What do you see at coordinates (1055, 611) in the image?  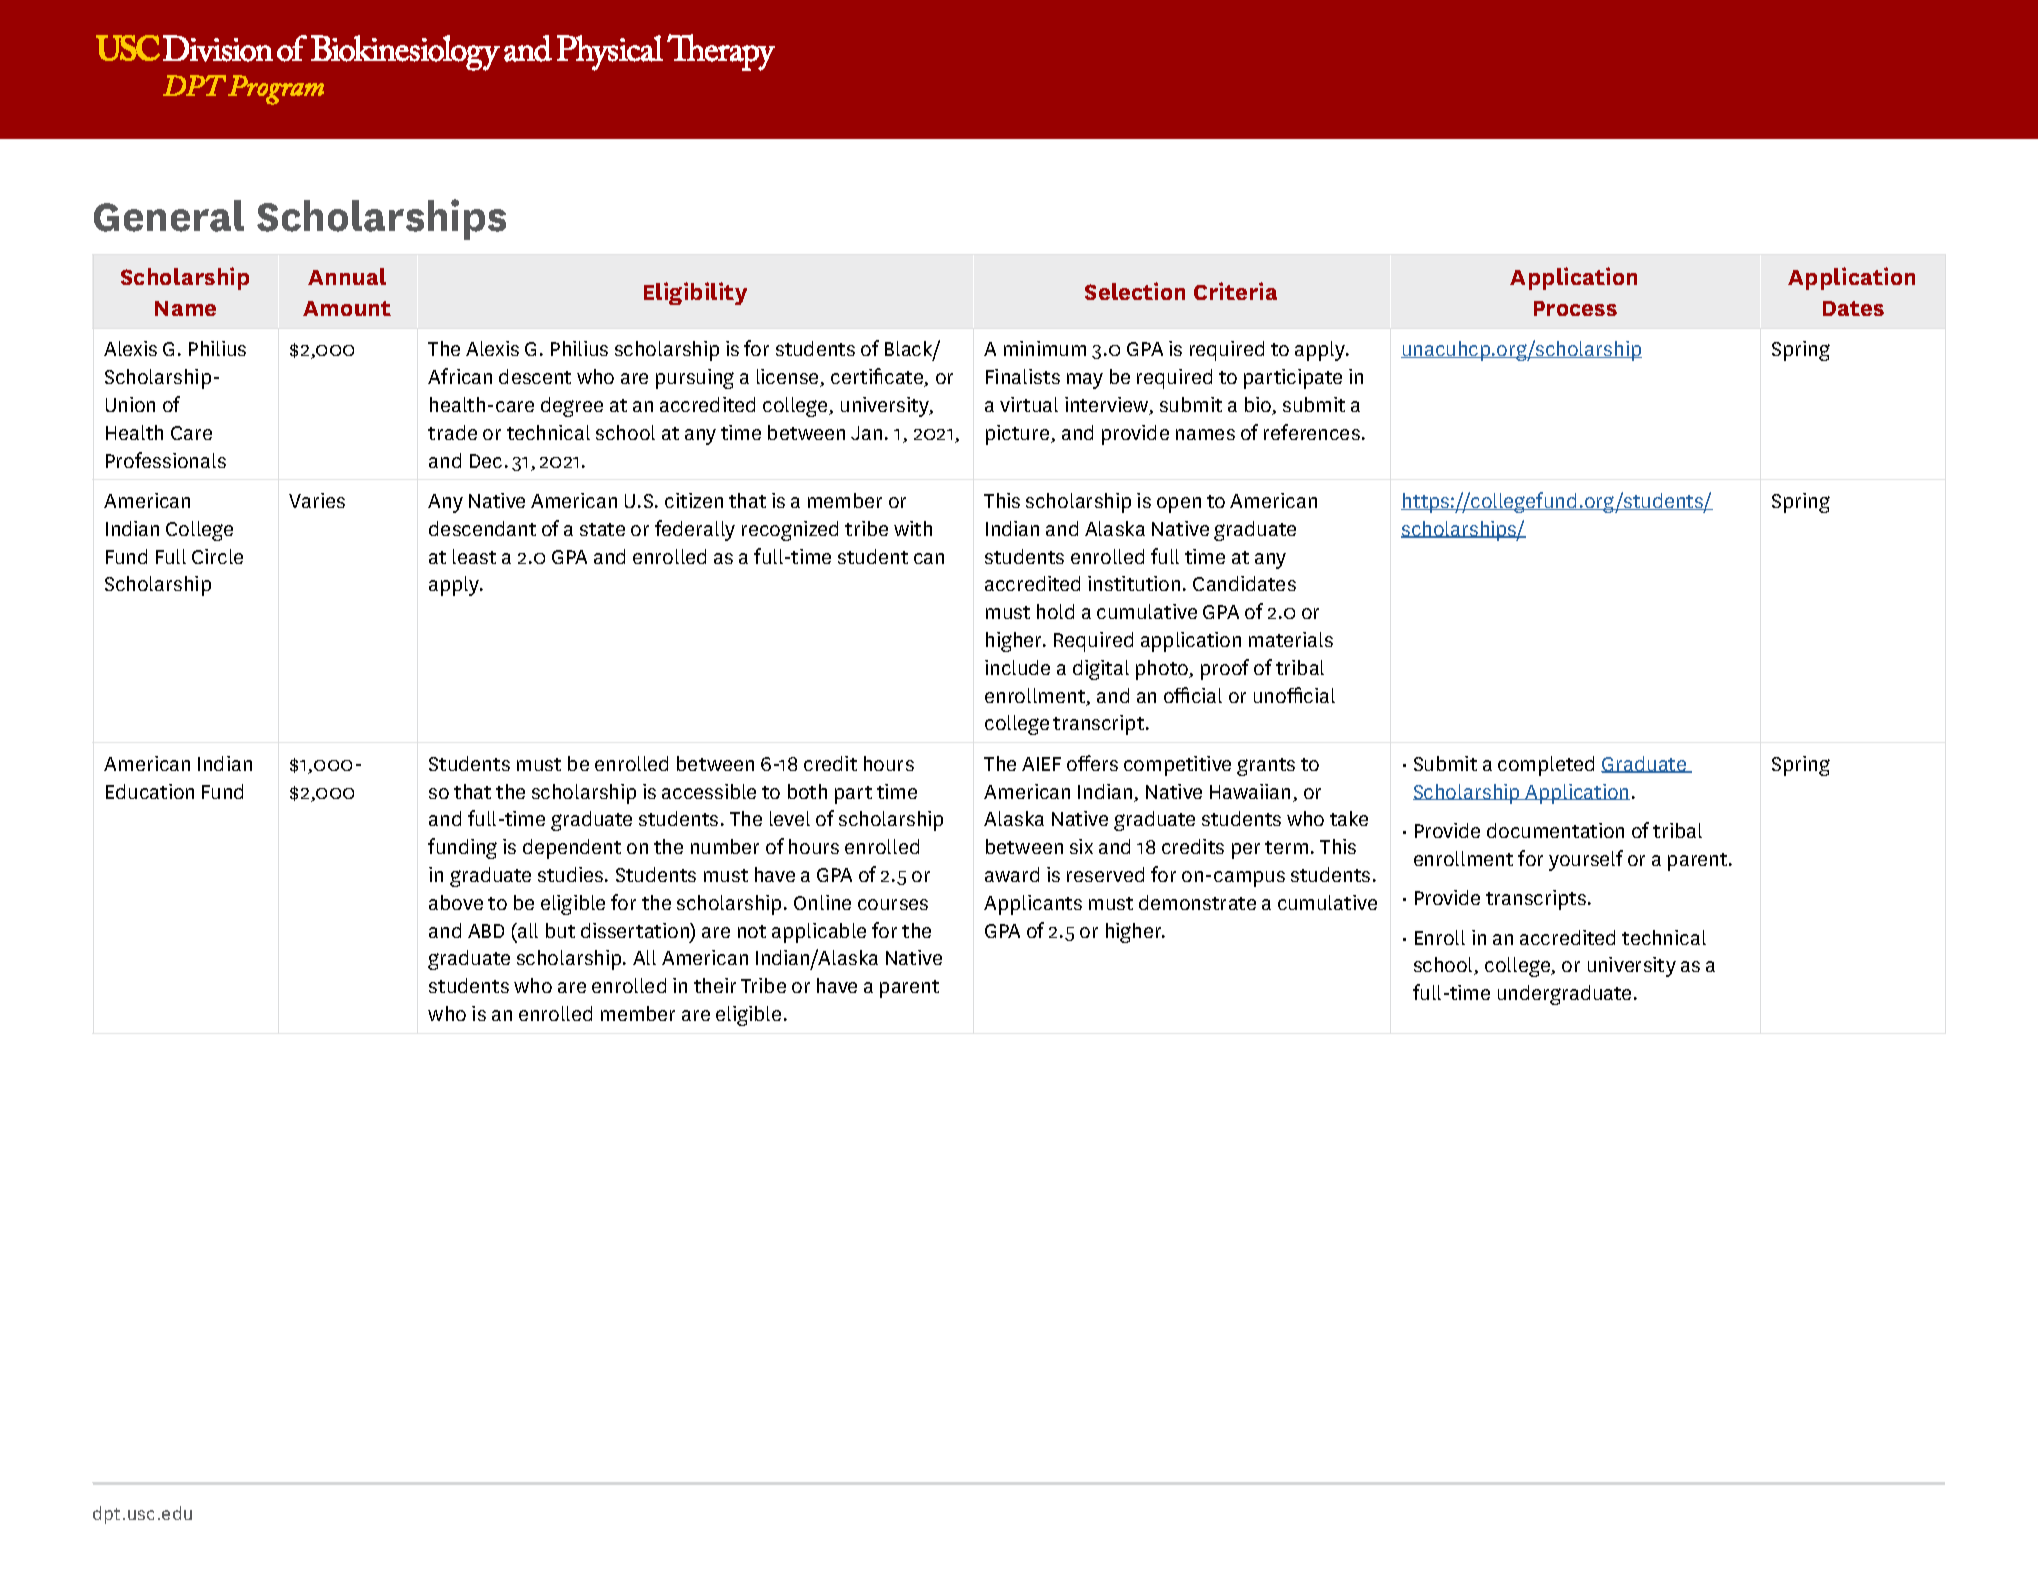 I see `hold` at bounding box center [1055, 611].
